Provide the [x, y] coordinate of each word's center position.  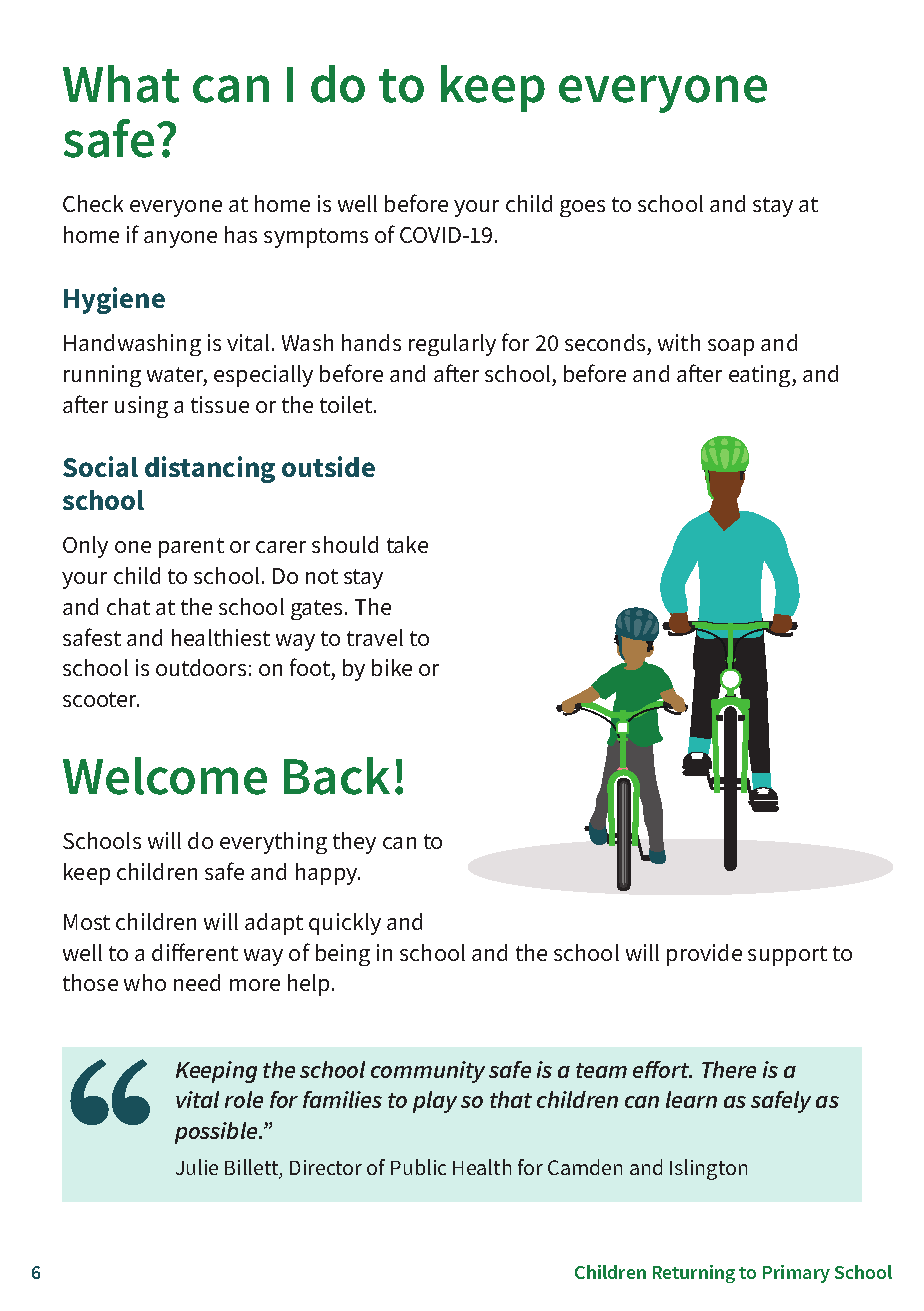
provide [704, 955]
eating [761, 376]
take [407, 544]
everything [273, 843]
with [679, 342]
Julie [197, 1167]
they [354, 843]
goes [582, 208]
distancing [210, 469]
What [121, 84]
